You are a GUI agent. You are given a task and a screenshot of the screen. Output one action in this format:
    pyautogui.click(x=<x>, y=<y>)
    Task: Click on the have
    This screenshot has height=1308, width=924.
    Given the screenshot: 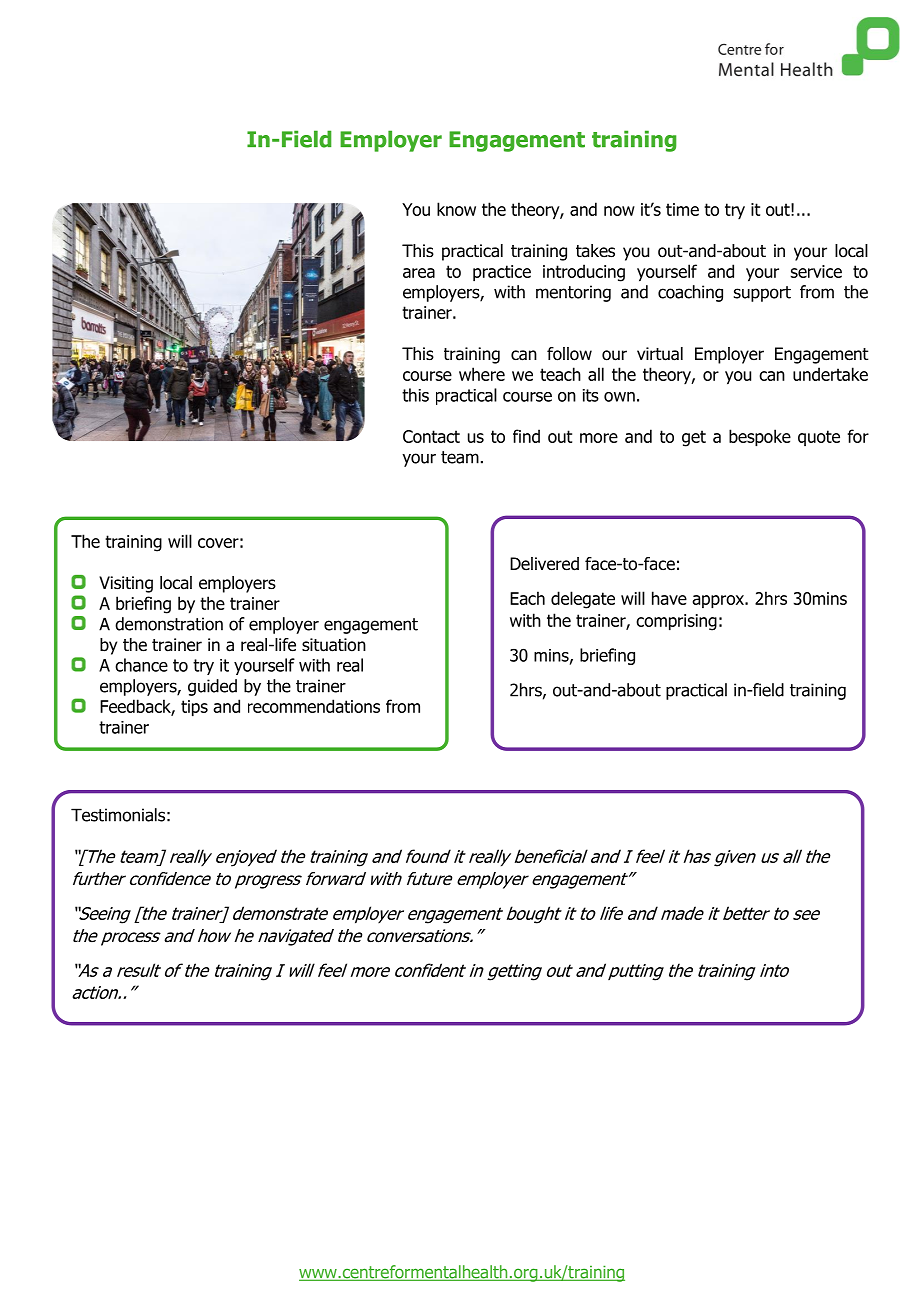 What is the action you would take?
    pyautogui.click(x=669, y=598)
